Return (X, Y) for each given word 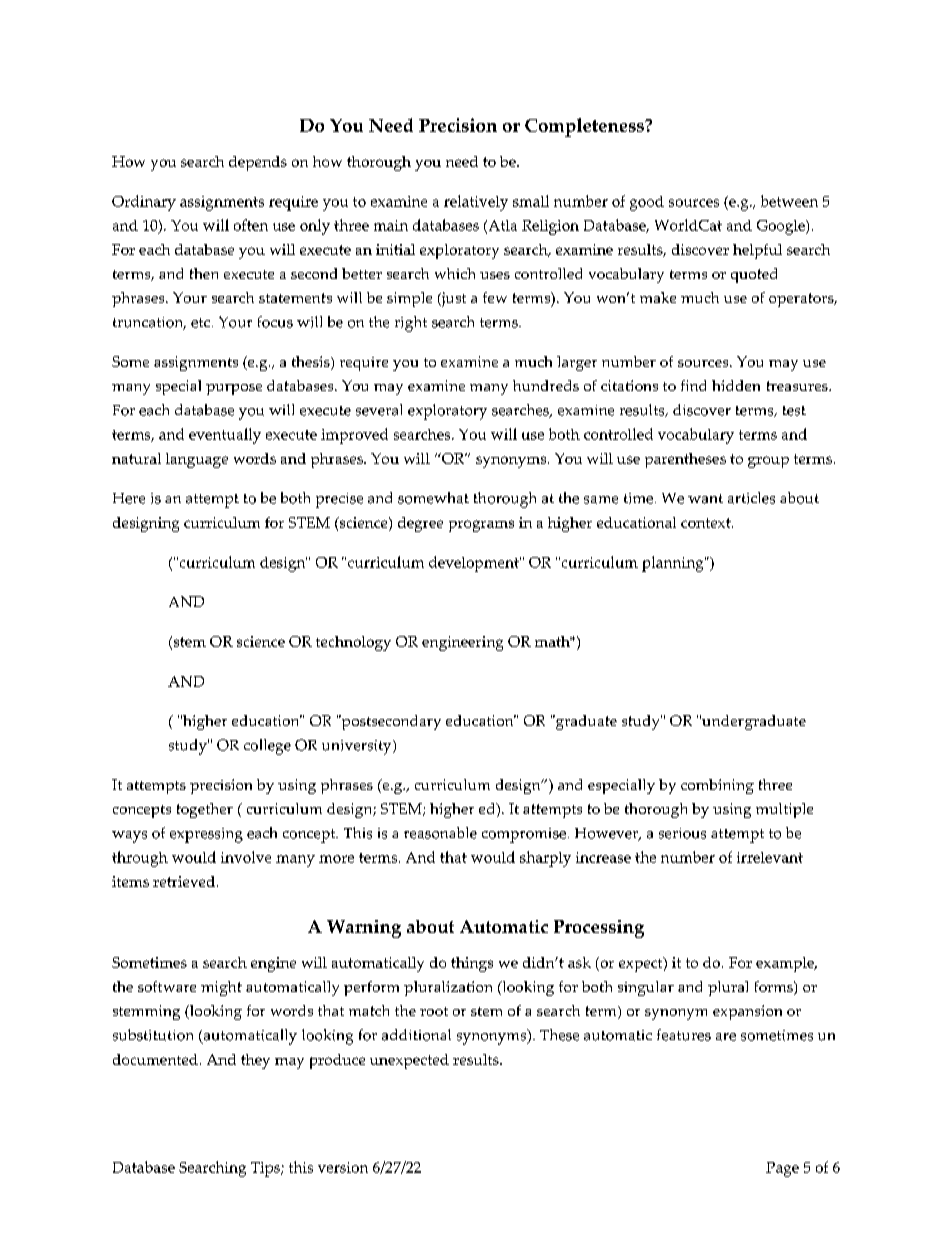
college (267, 747)
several (379, 410)
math (553, 641)
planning (674, 564)
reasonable (440, 833)
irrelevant (770, 857)
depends (258, 163)
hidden (736, 385)
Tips (266, 1169)
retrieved (184, 881)
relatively (476, 203)
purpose (234, 389)
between (789, 201)
